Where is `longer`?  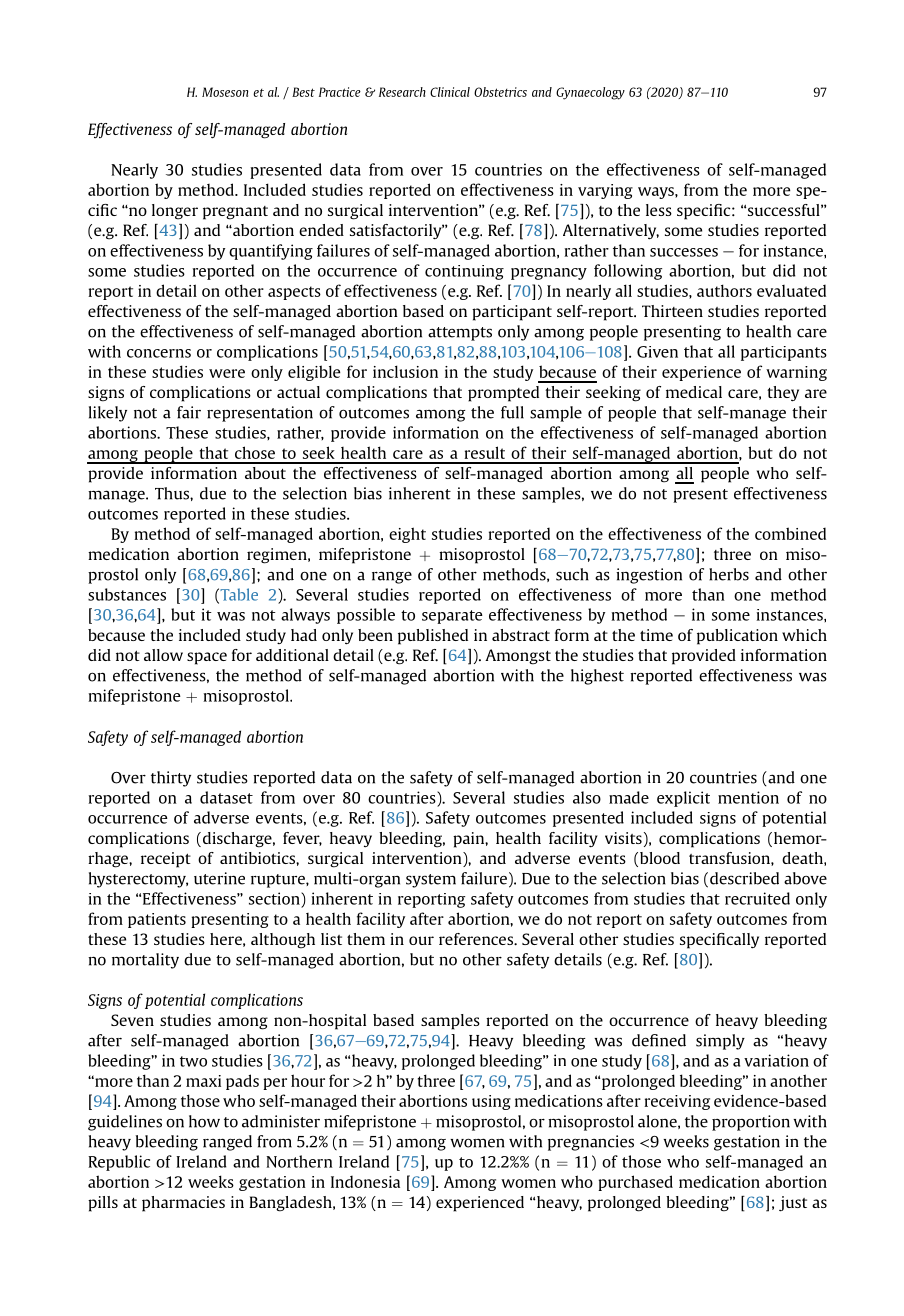 longer is located at coordinates (175, 212).
